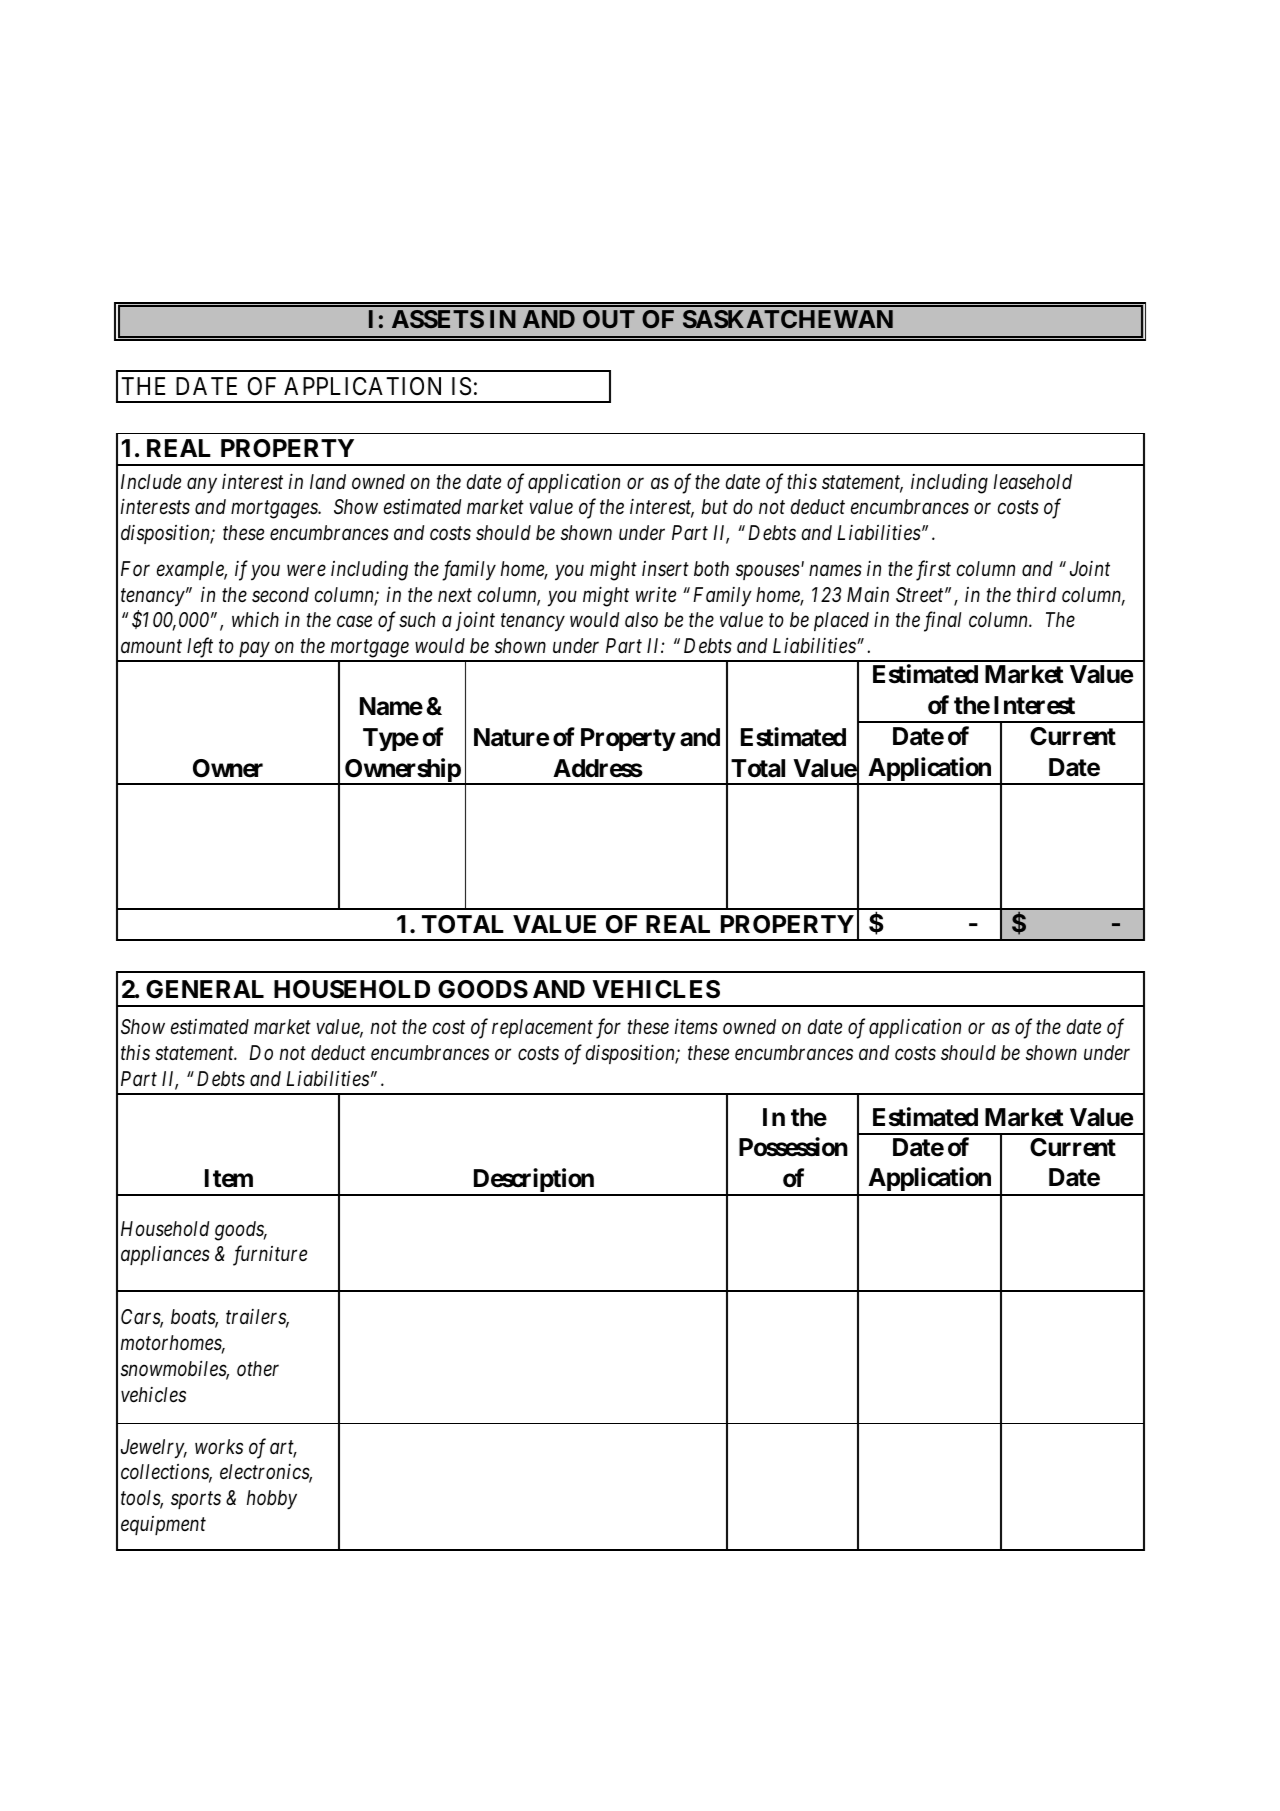 This screenshot has height=1811, width=1280. Describe the element at coordinates (641, 619) in the screenshot. I see `also` at that location.
